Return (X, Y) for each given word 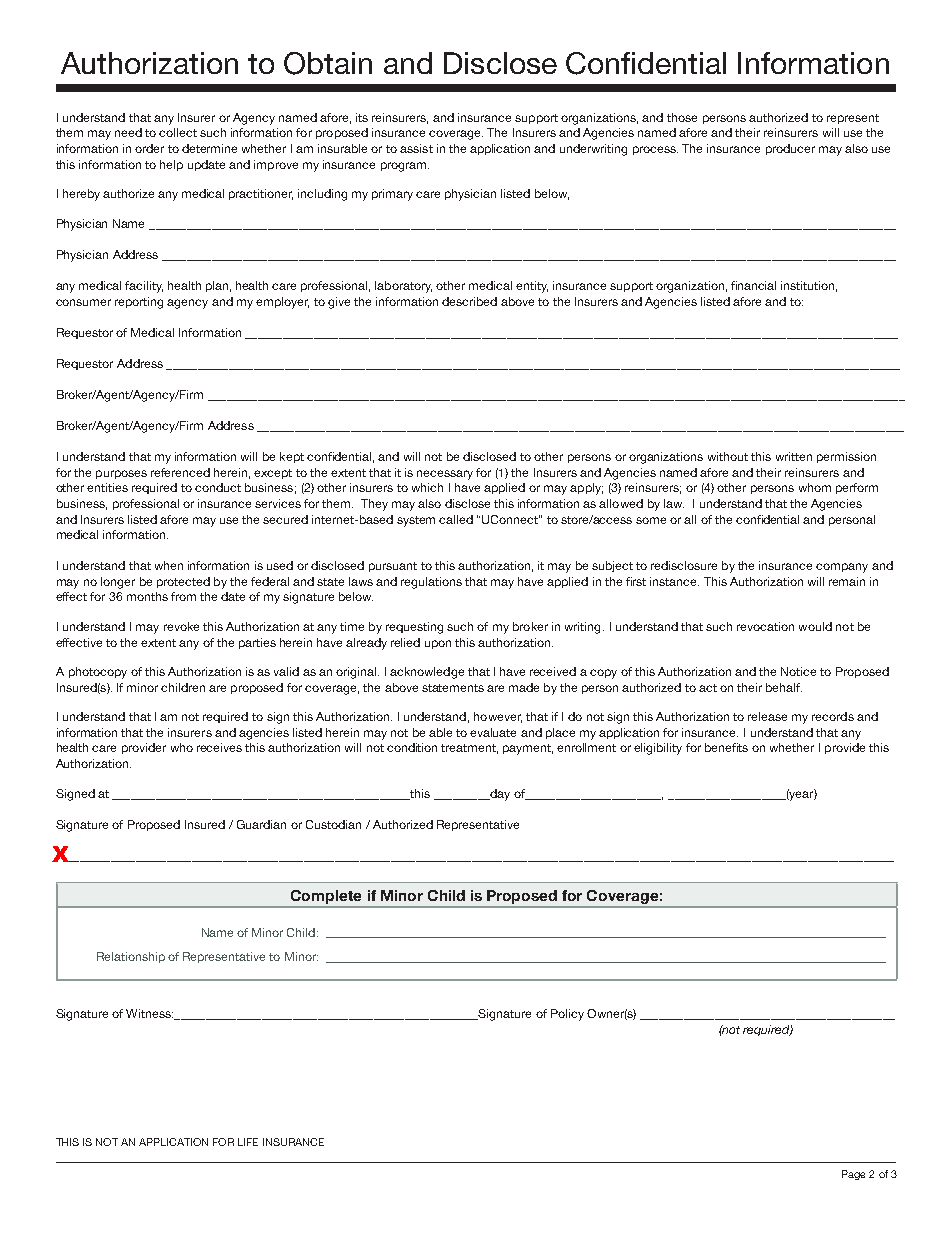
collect (178, 132)
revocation (765, 626)
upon (438, 644)
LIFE (248, 1142)
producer (790, 149)
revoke (181, 626)
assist (416, 148)
